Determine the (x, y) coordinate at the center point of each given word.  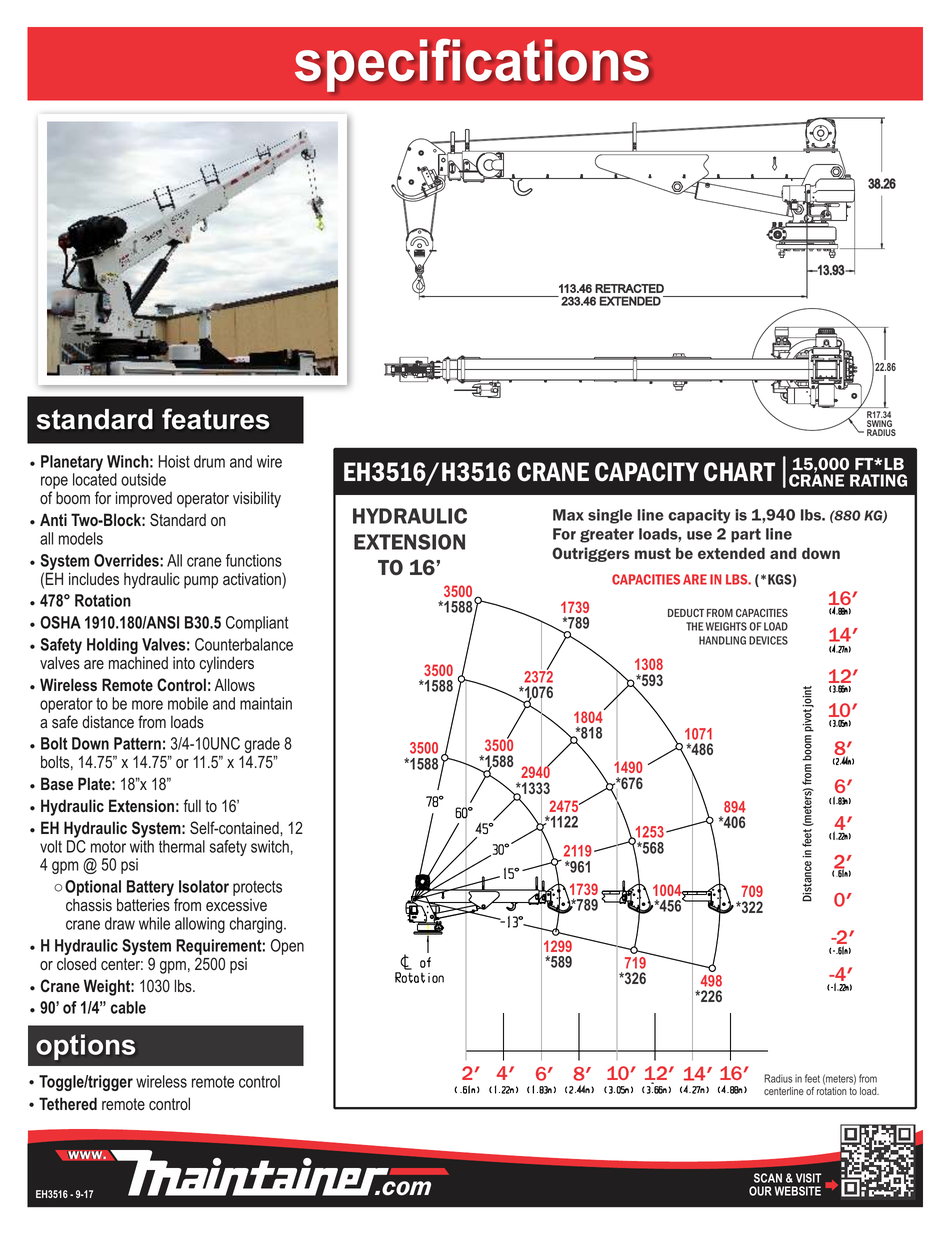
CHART (739, 472)
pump (201, 582)
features (215, 419)
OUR (760, 1191)
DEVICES (768, 640)
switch (270, 846)
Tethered (68, 1103)
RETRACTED (629, 288)
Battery (150, 889)
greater (607, 535)
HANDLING (722, 640)
